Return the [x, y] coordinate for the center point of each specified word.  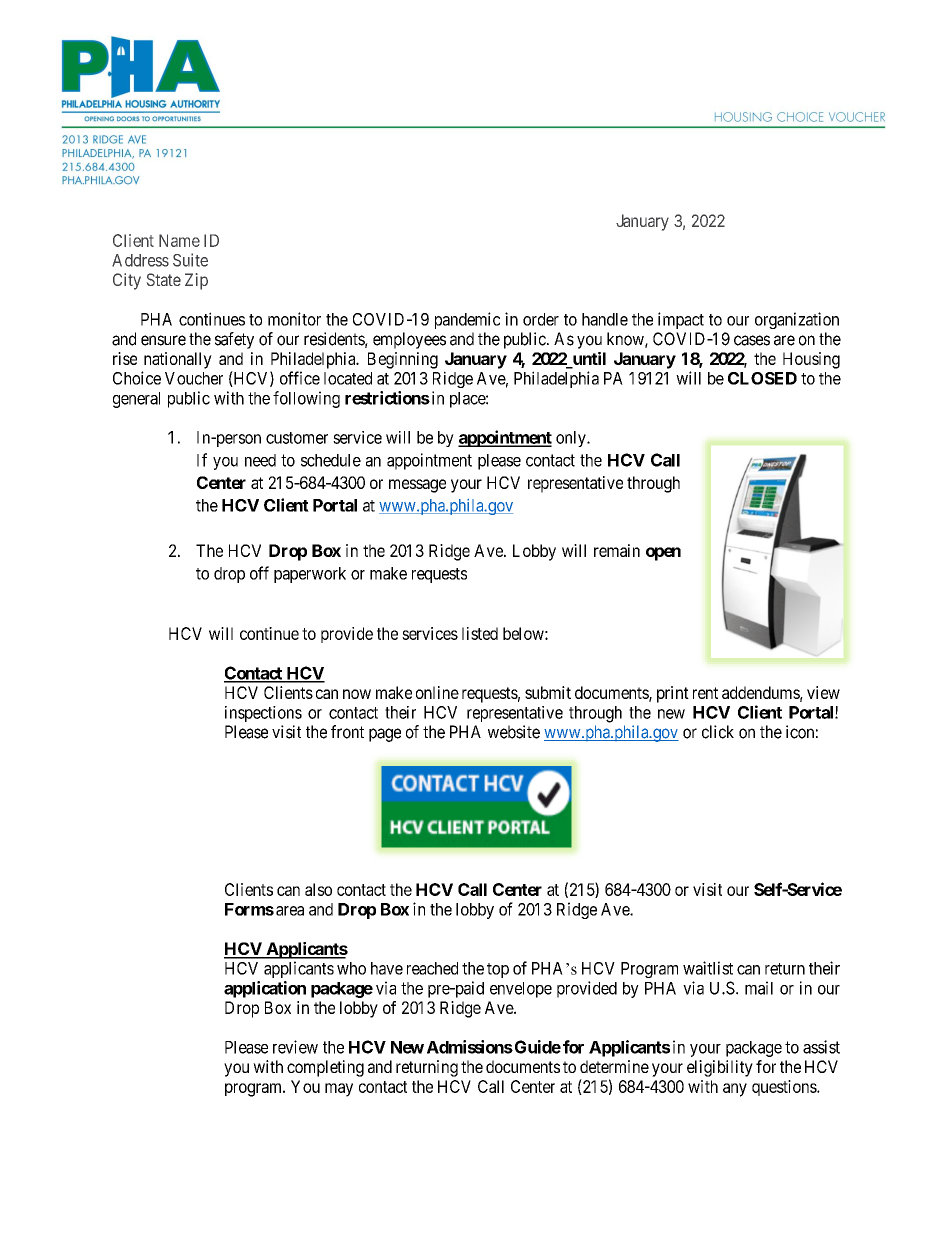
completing [325, 1068]
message [417, 486]
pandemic [467, 320]
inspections [263, 714]
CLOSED [762, 378]
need [260, 460]
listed [480, 633]
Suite [190, 260]
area [290, 911]
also [318, 889]
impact [681, 320]
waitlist [708, 968]
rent [705, 693]
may [339, 1090]
